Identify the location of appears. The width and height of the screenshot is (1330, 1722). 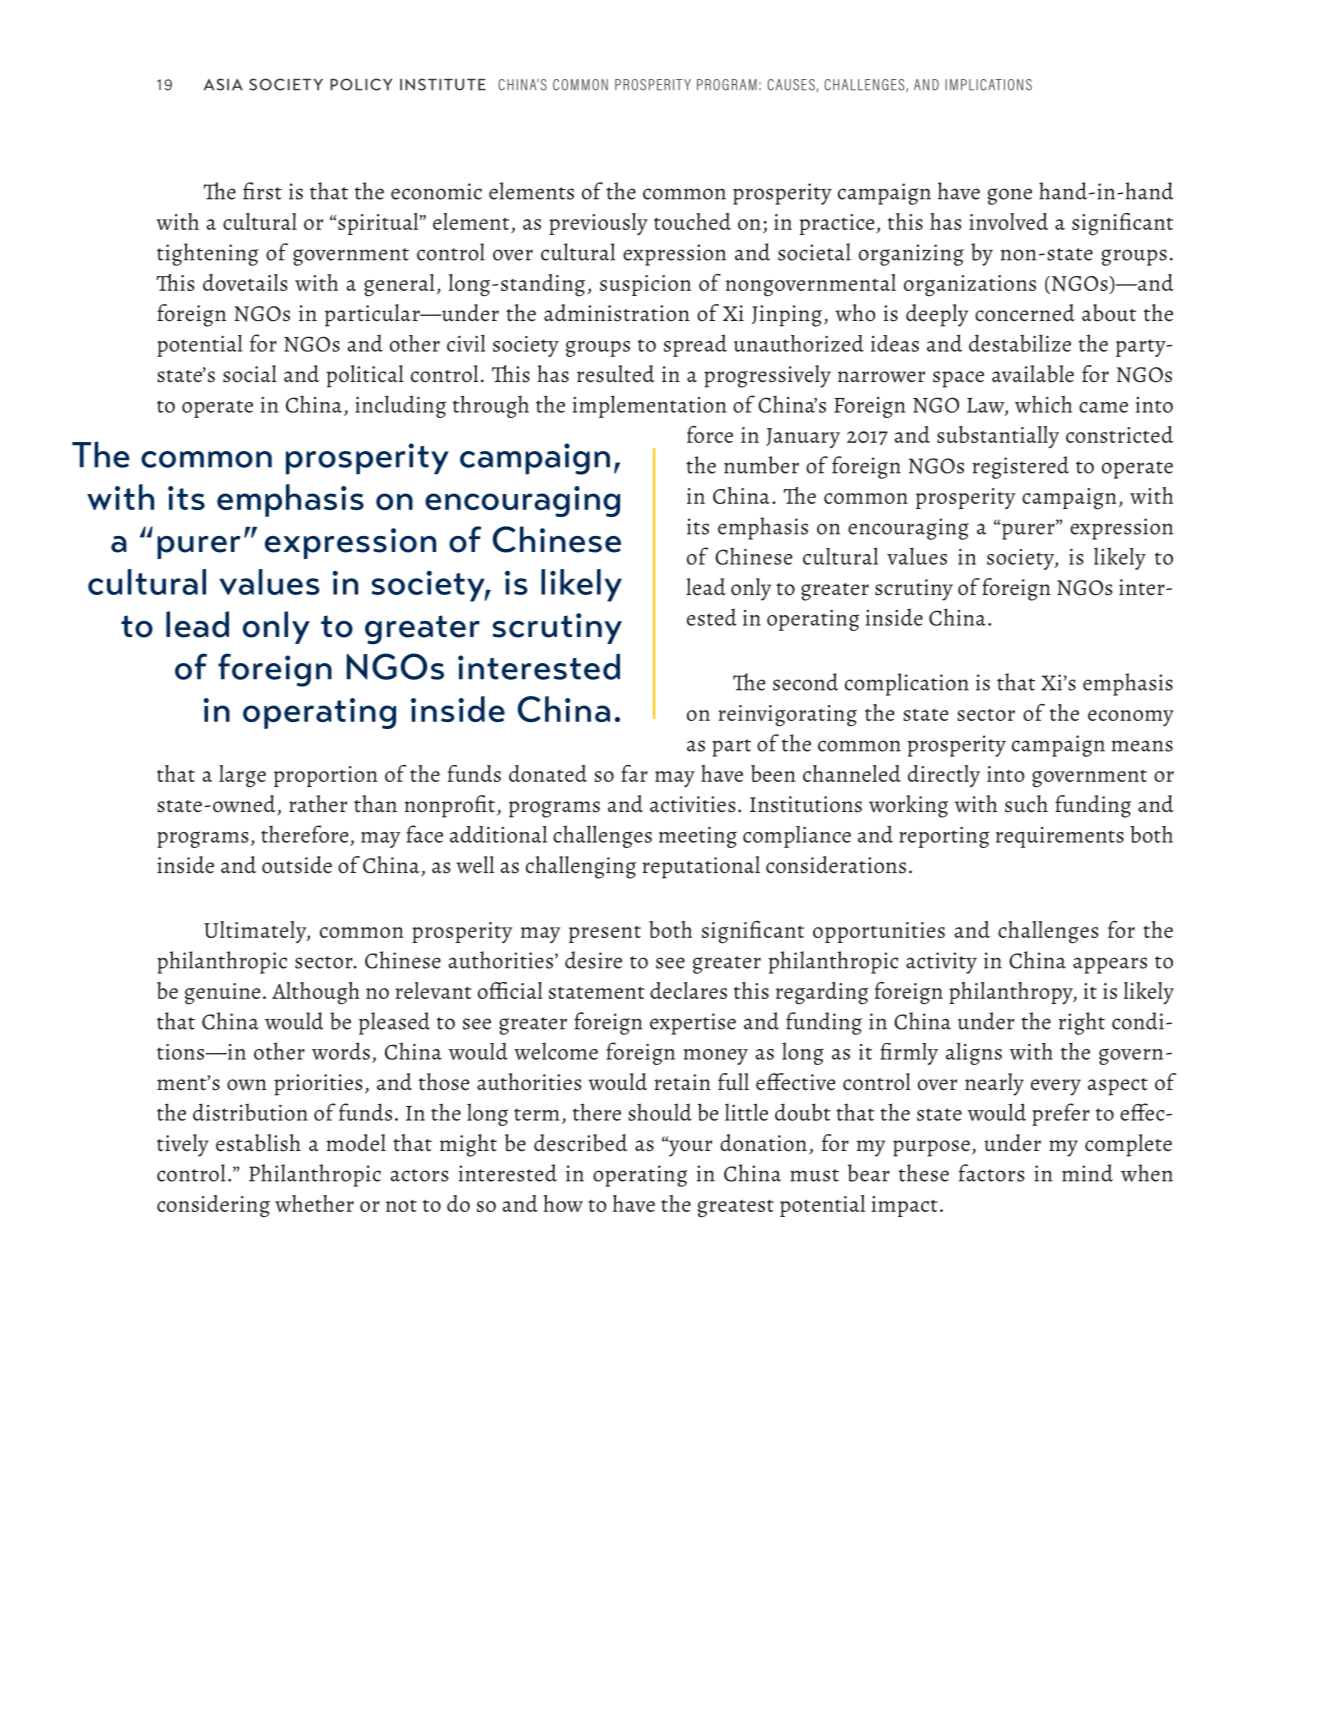
(1110, 965).
